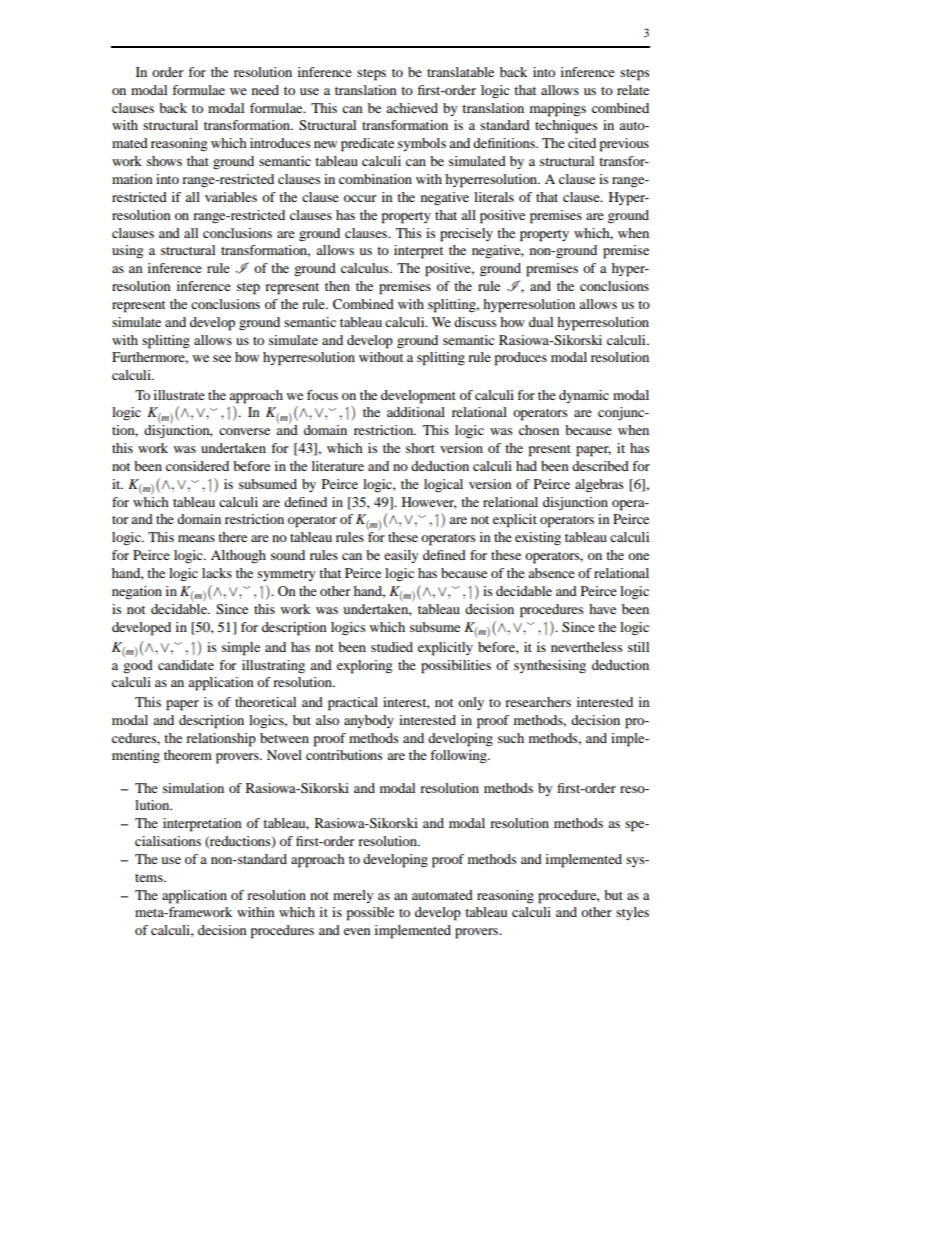 This document has height=1233, width=952. I want to click on nevertheless, so click(587, 647).
